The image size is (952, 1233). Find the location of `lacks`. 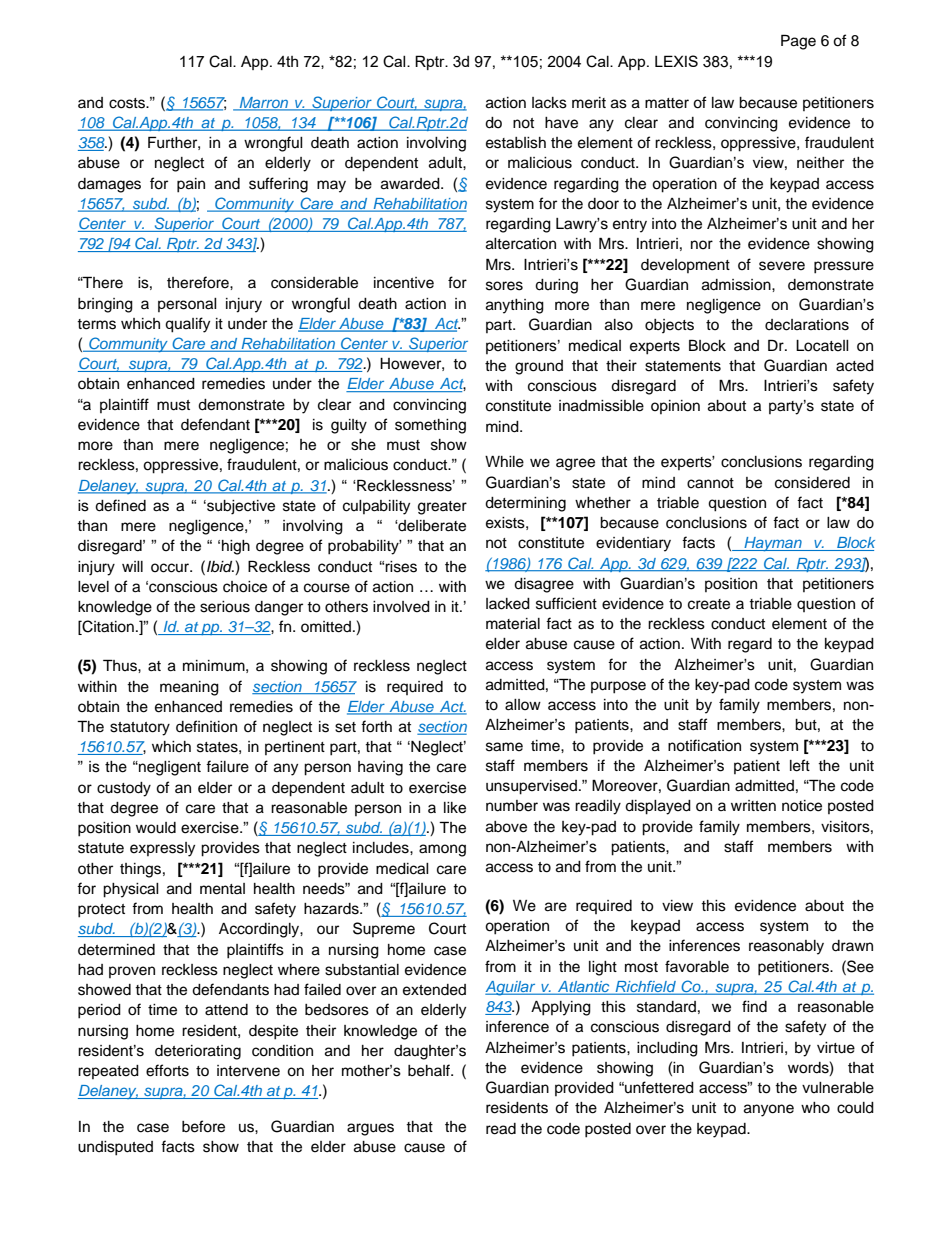

lacks is located at coordinates (549, 103).
